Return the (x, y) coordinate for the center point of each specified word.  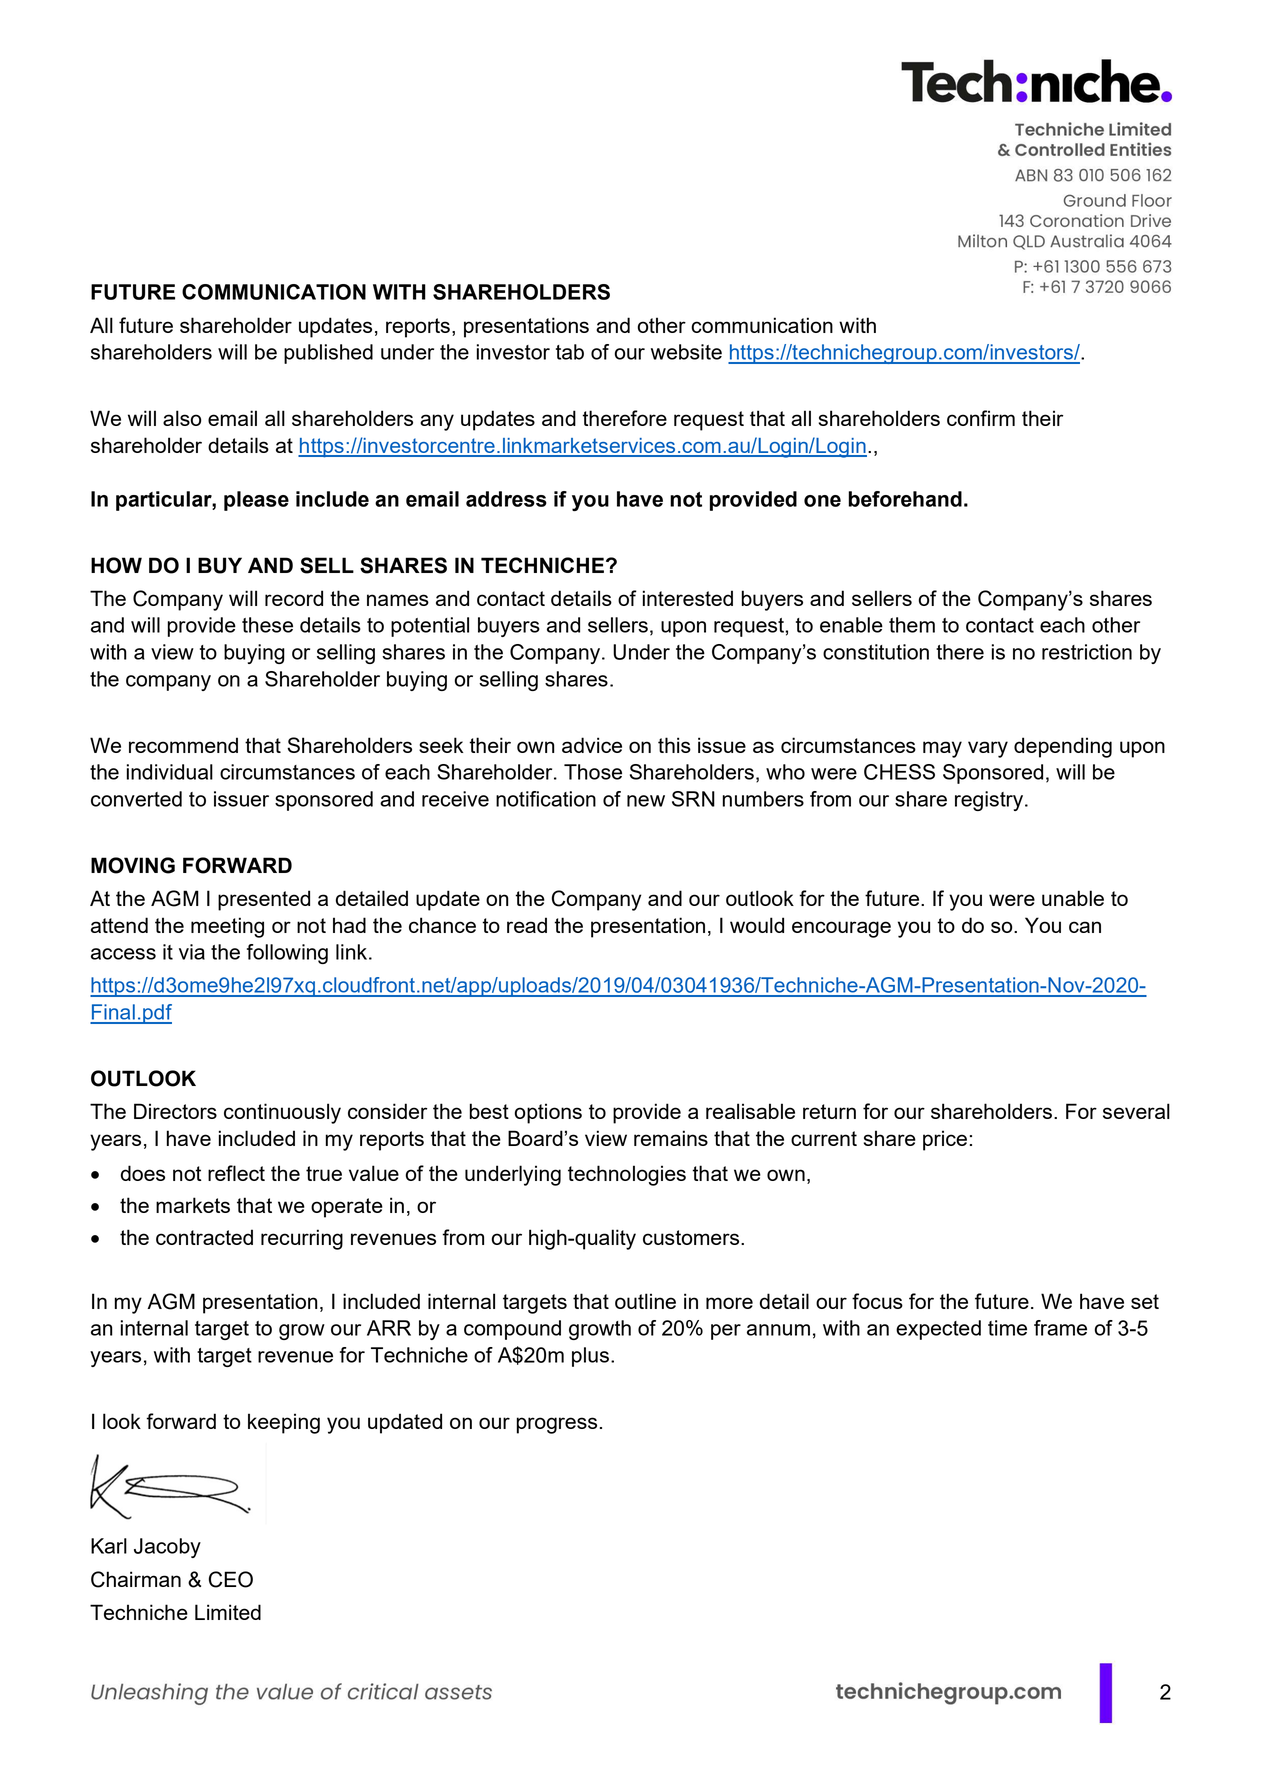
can (1085, 927)
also (182, 418)
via (192, 952)
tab (570, 352)
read (527, 925)
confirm (981, 418)
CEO (231, 1579)
